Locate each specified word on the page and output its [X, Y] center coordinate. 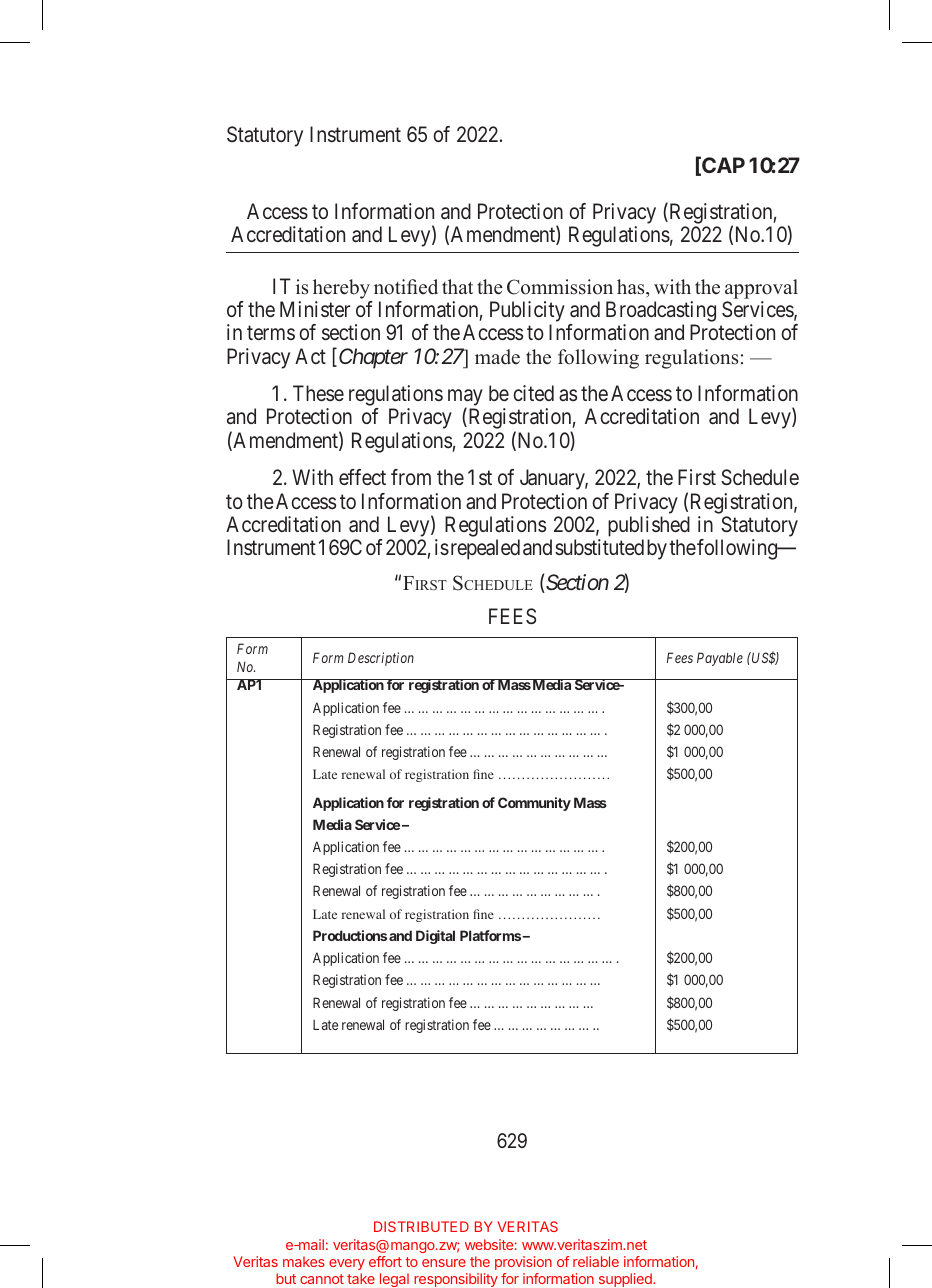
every [347, 1264]
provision [523, 1263]
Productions [350, 935]
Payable [720, 659]
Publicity [527, 313]
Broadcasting [661, 313]
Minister [315, 309]
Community [534, 804]
